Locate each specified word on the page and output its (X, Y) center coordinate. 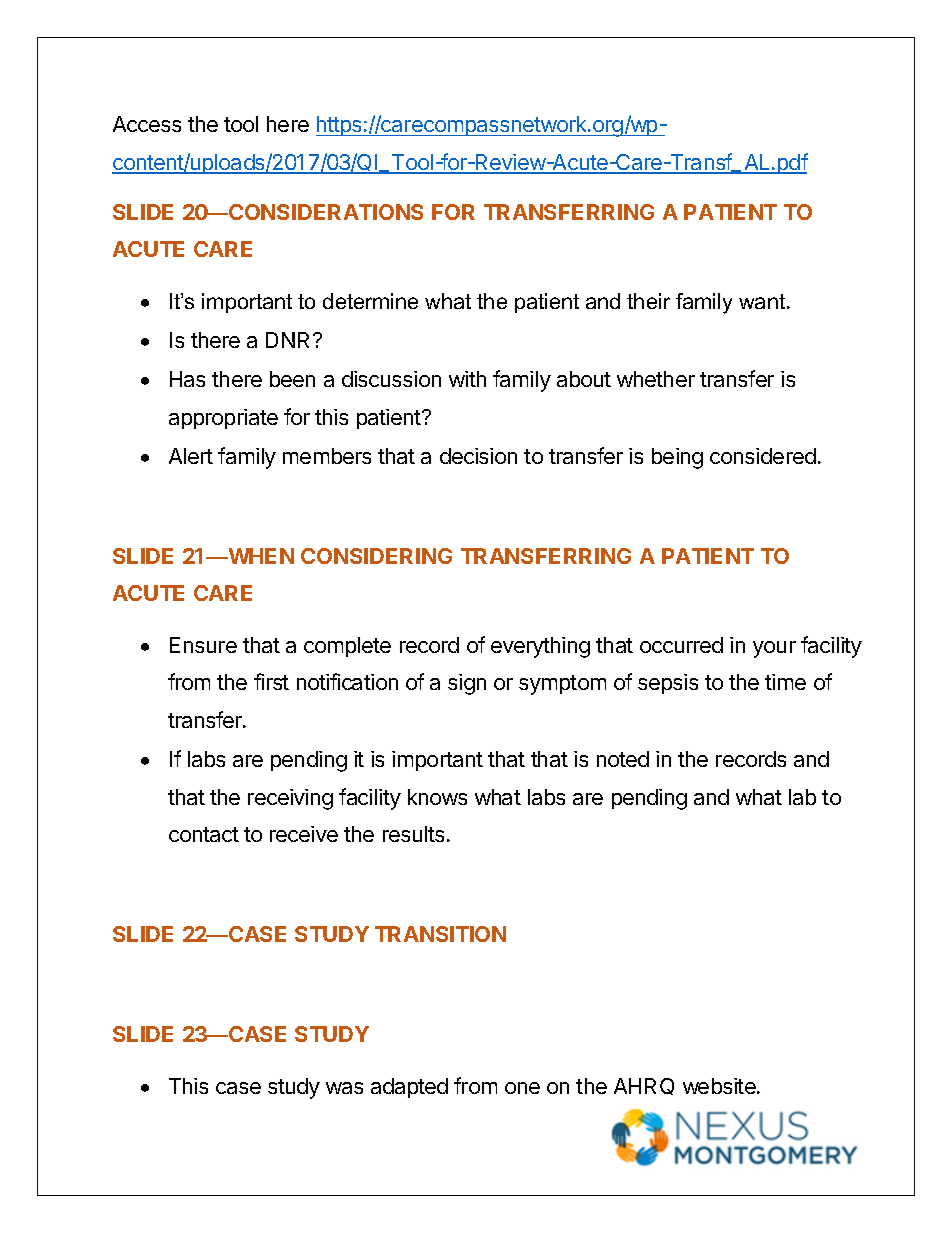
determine (370, 301)
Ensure (203, 645)
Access (147, 124)
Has (187, 379)
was (344, 1088)
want (762, 301)
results (413, 834)
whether (656, 379)
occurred (681, 645)
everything (540, 647)
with (467, 379)
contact (204, 834)
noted (623, 759)
